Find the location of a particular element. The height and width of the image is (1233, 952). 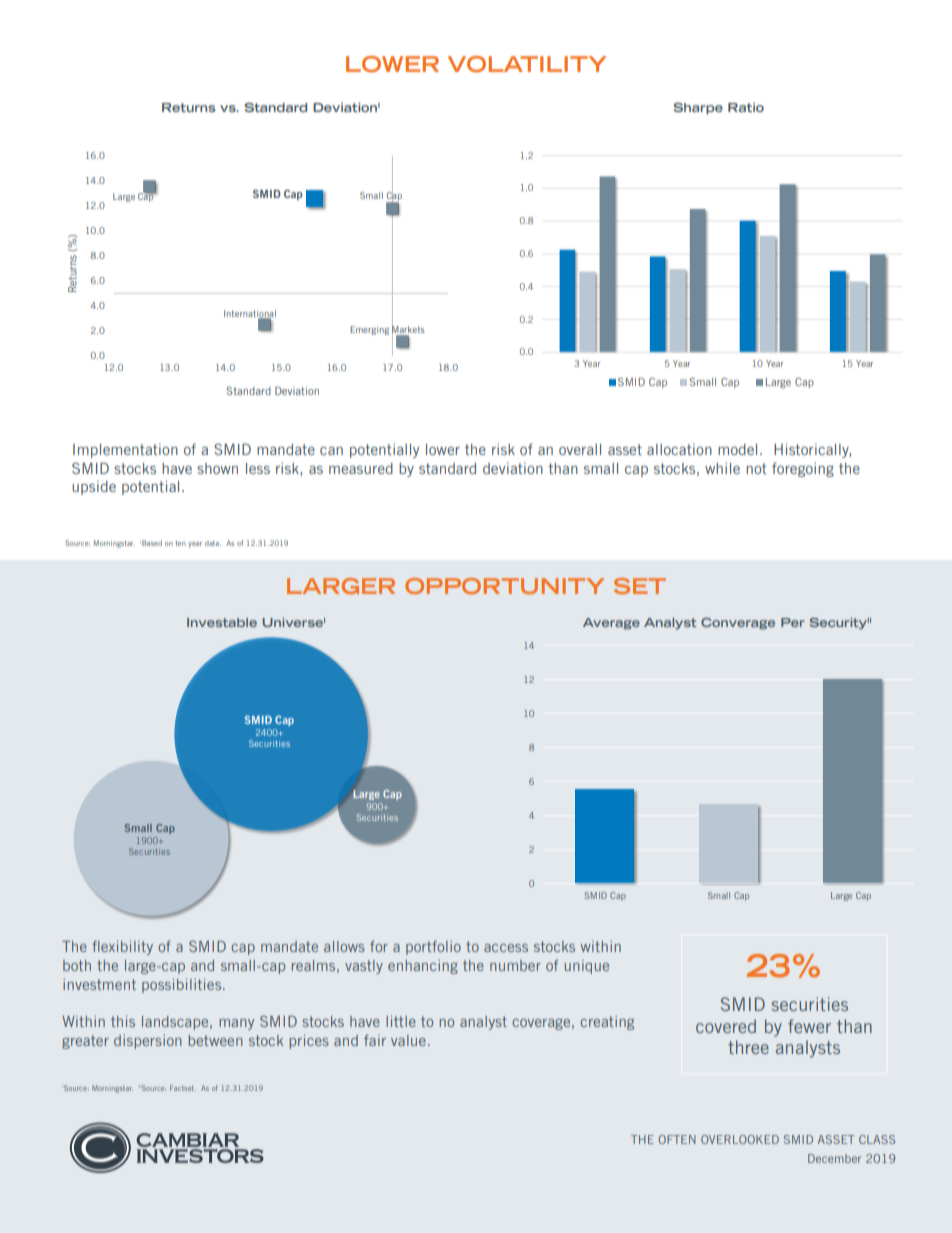

dispersion is located at coordinates (148, 1042).
